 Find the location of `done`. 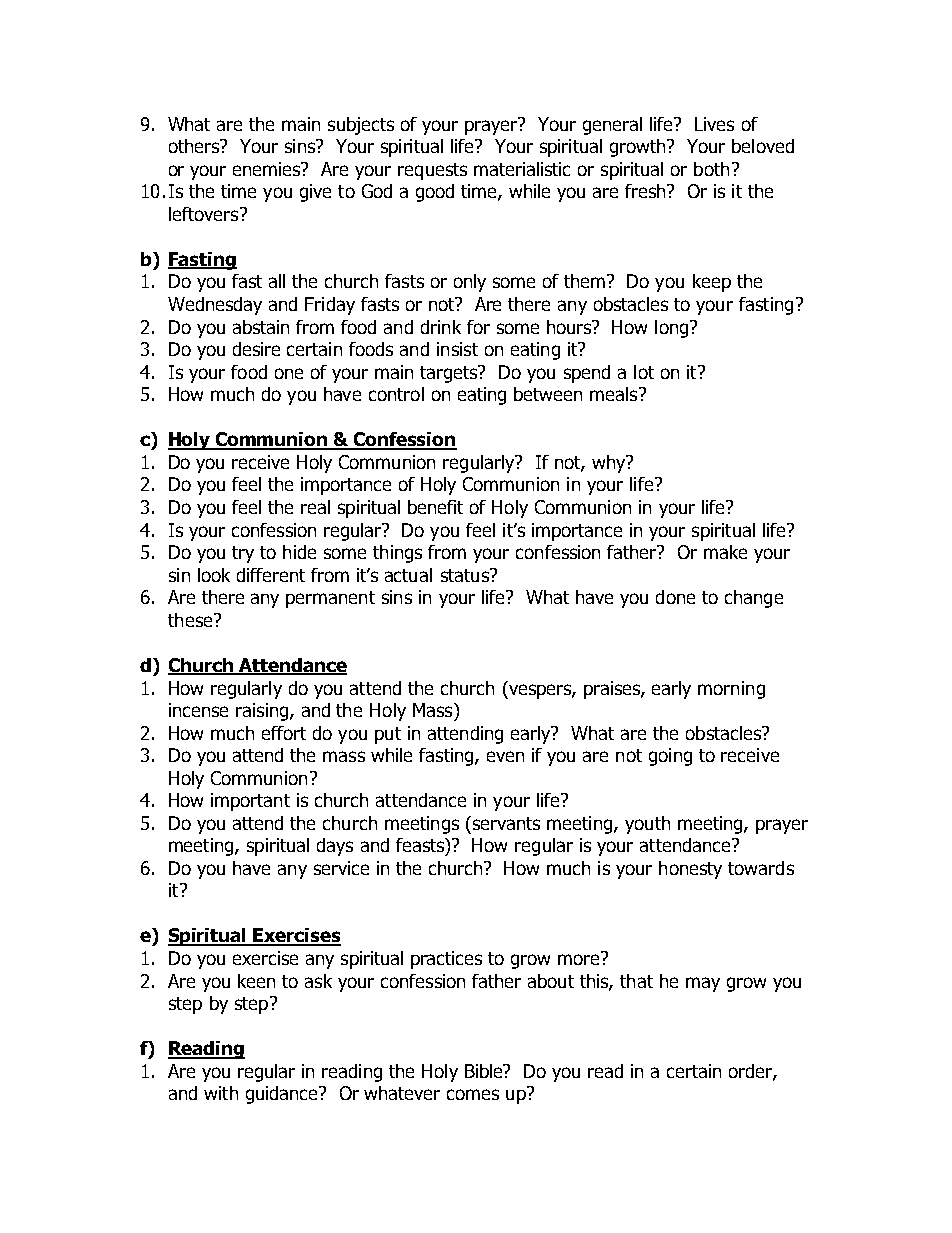

done is located at coordinates (675, 597).
